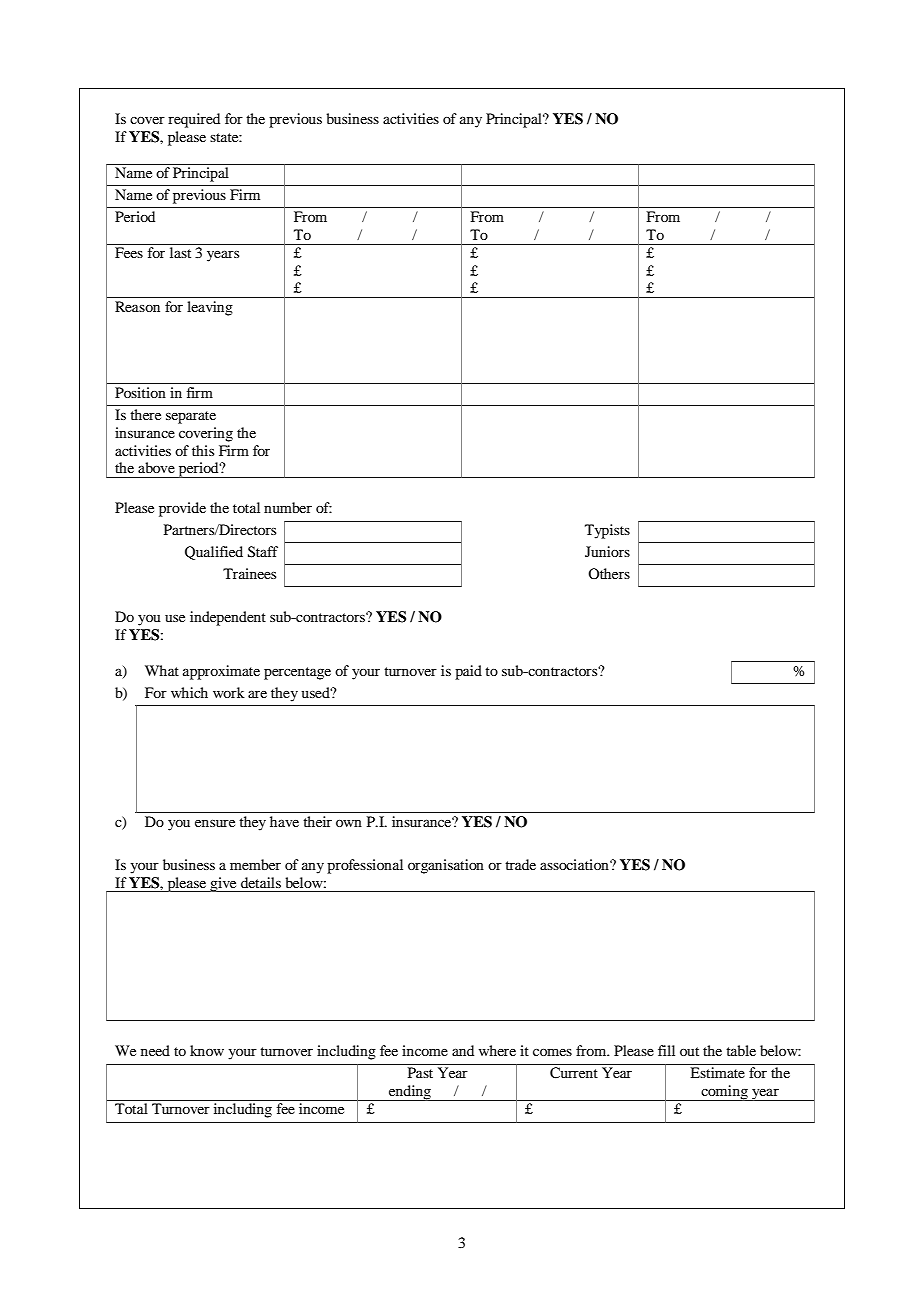 This document has height=1308, width=924. Describe the element at coordinates (194, 120) in the document. I see `required` at that location.
